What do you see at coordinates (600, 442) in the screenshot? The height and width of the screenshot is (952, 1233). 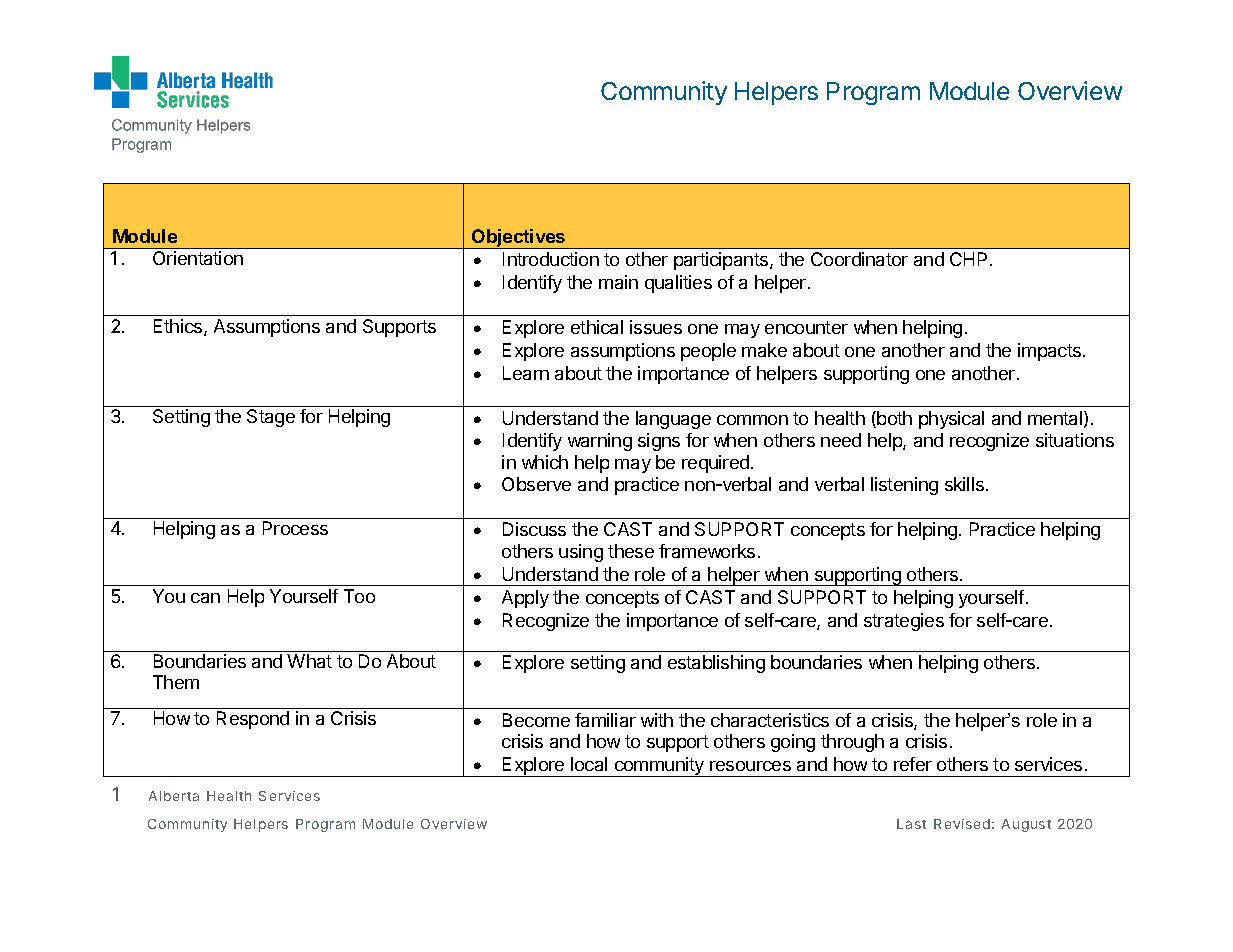 I see `warning` at bounding box center [600, 442].
